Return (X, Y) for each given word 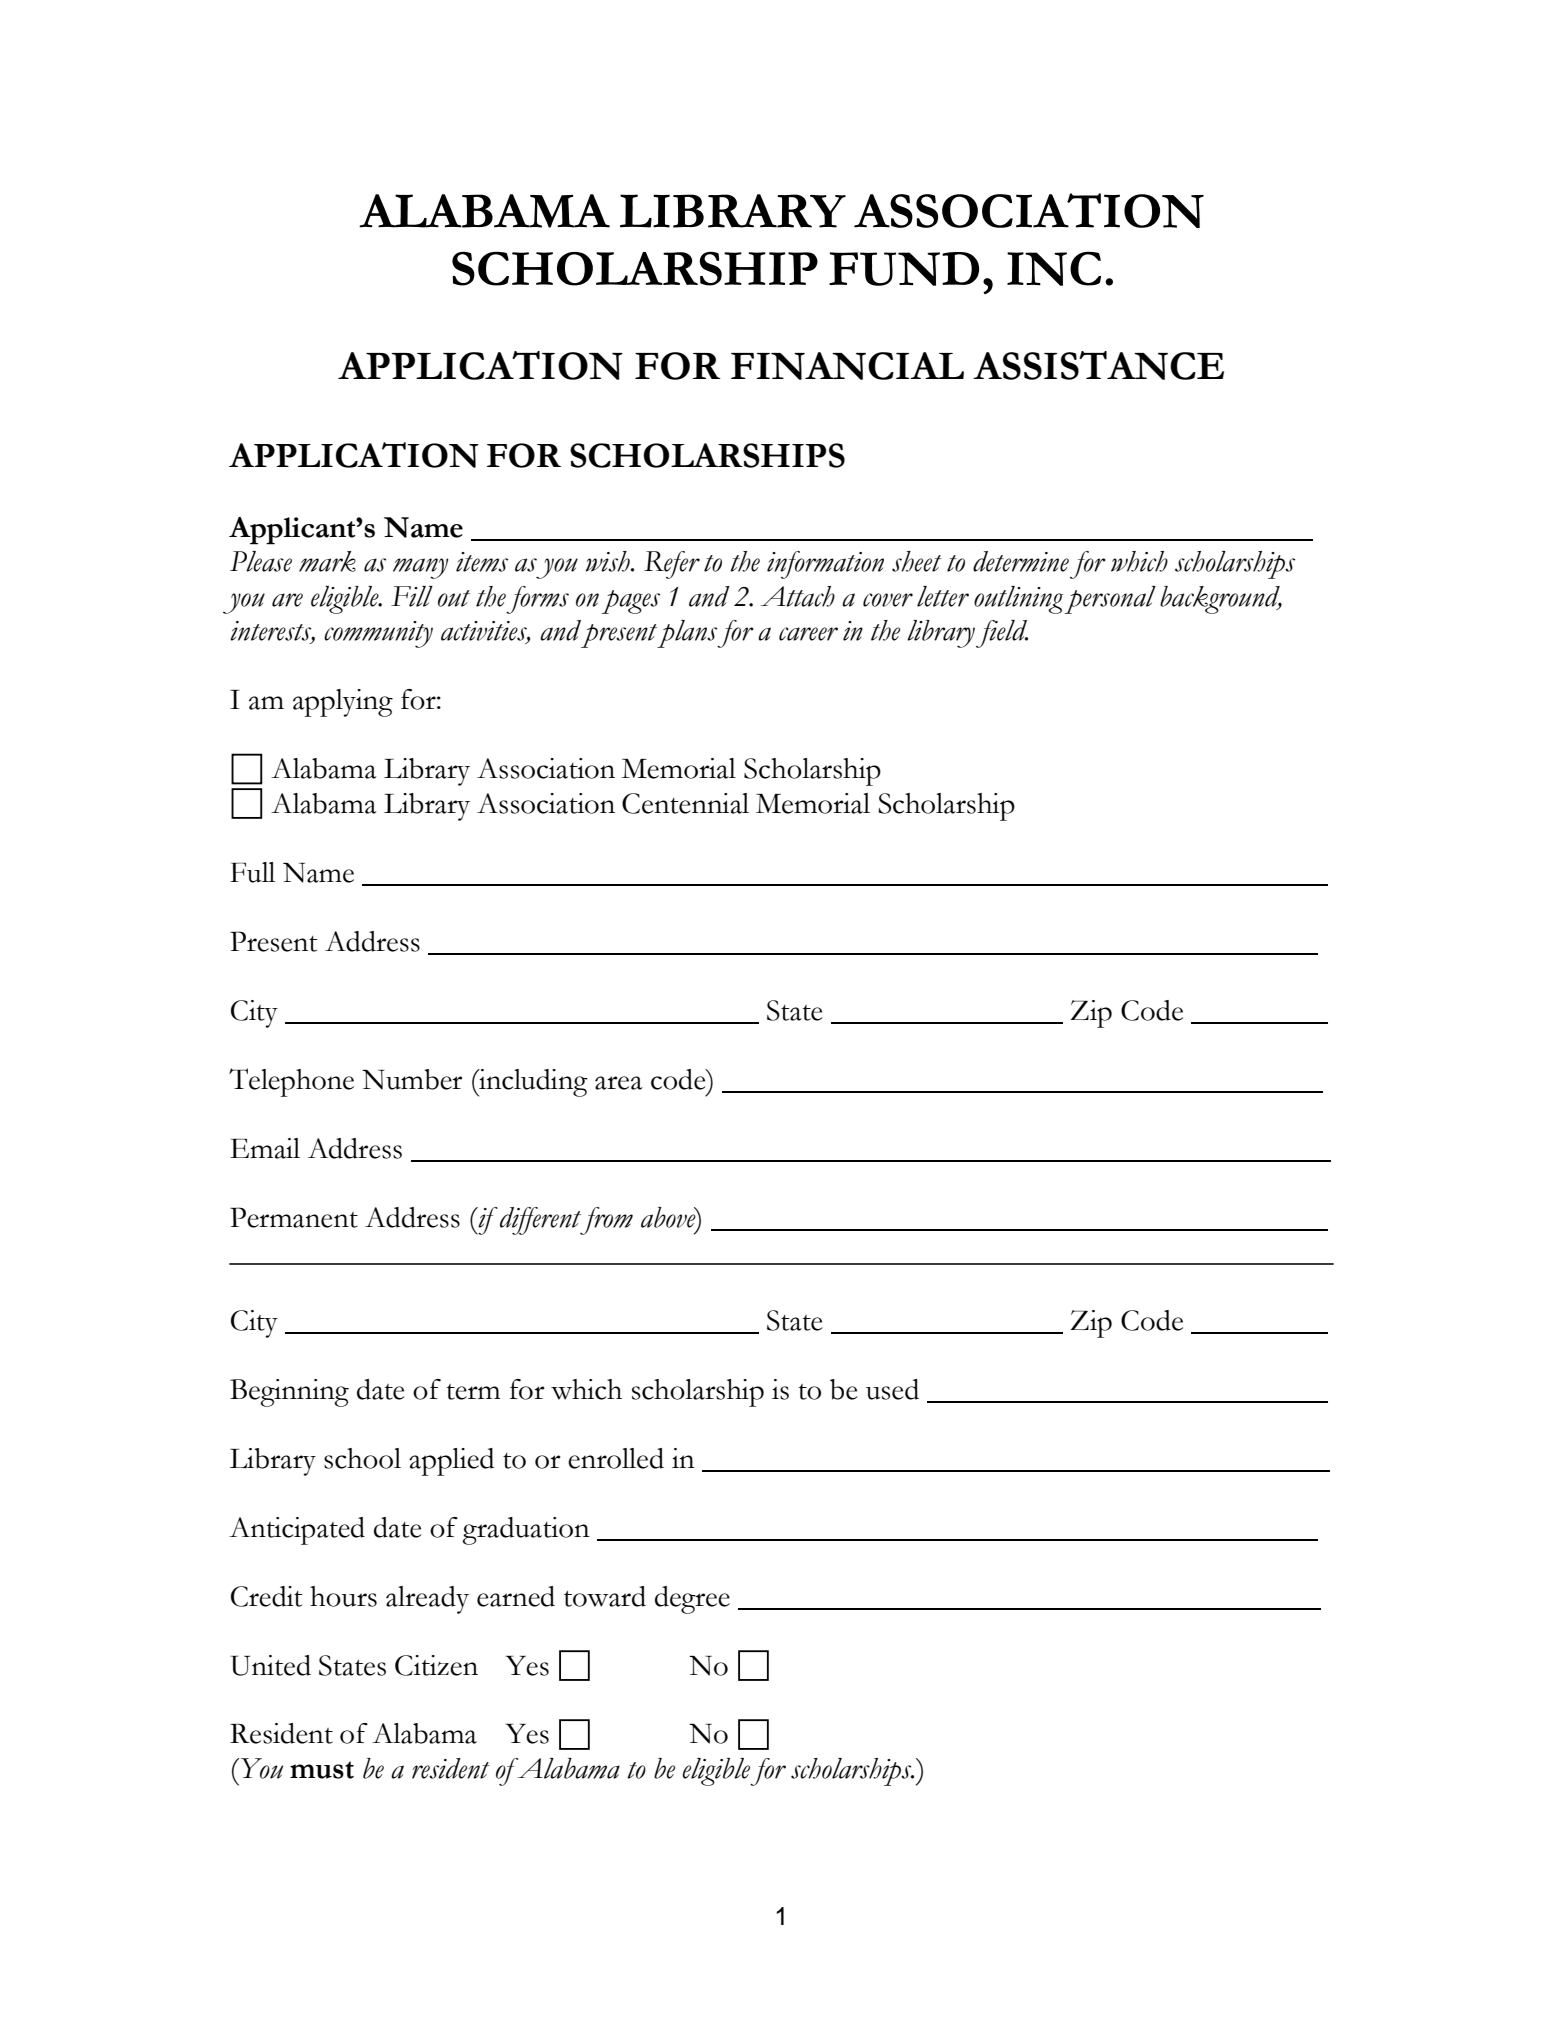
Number (412, 1079)
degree (692, 1600)
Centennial (685, 803)
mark (327, 561)
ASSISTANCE (1098, 365)
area (619, 1083)
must (322, 1770)
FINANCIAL (847, 366)
